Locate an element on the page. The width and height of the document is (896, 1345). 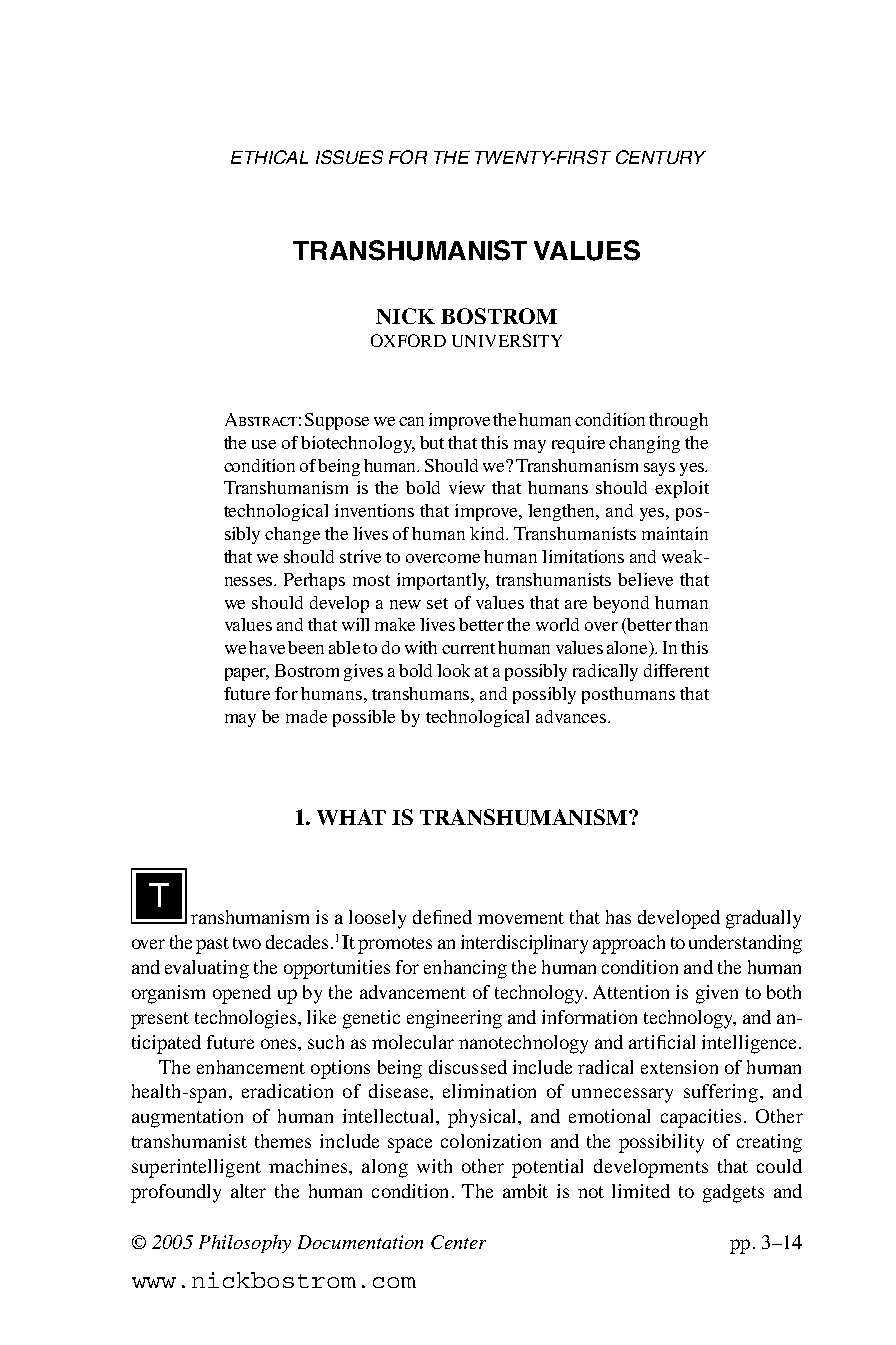
given is located at coordinates (717, 994).
